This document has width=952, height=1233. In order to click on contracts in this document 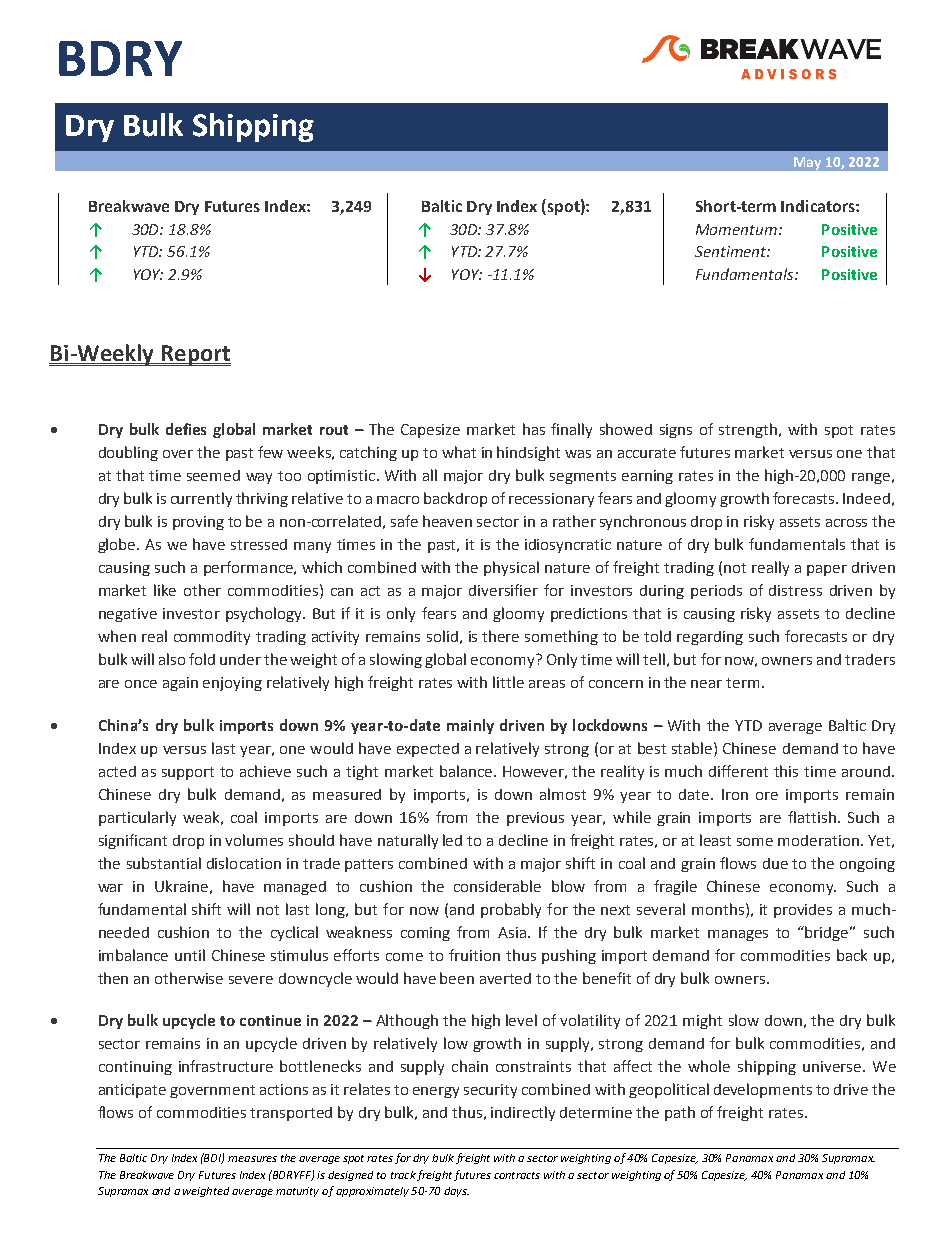, I will do `click(517, 1175)`.
